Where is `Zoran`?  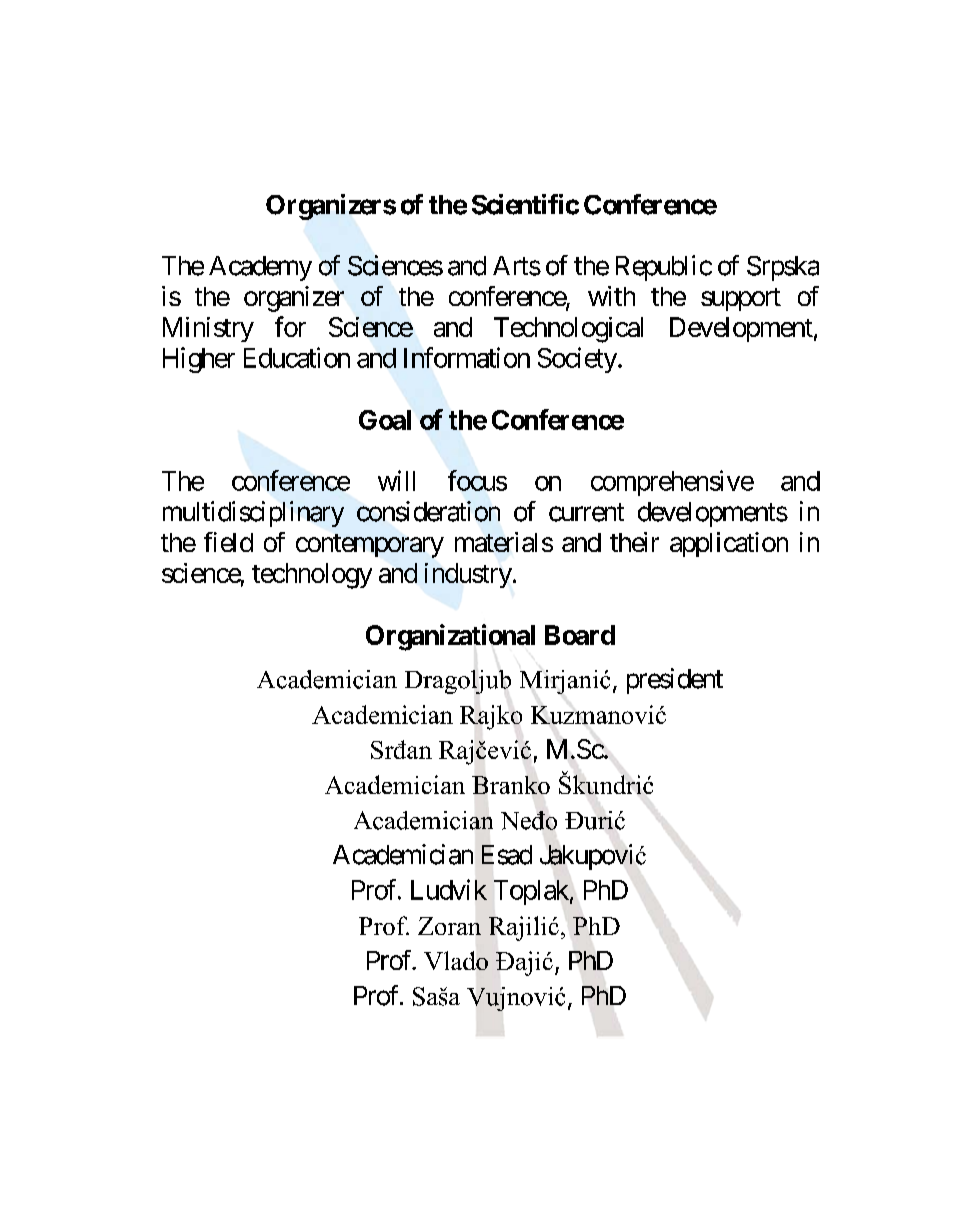
Zoran is located at coordinates (449, 926).
